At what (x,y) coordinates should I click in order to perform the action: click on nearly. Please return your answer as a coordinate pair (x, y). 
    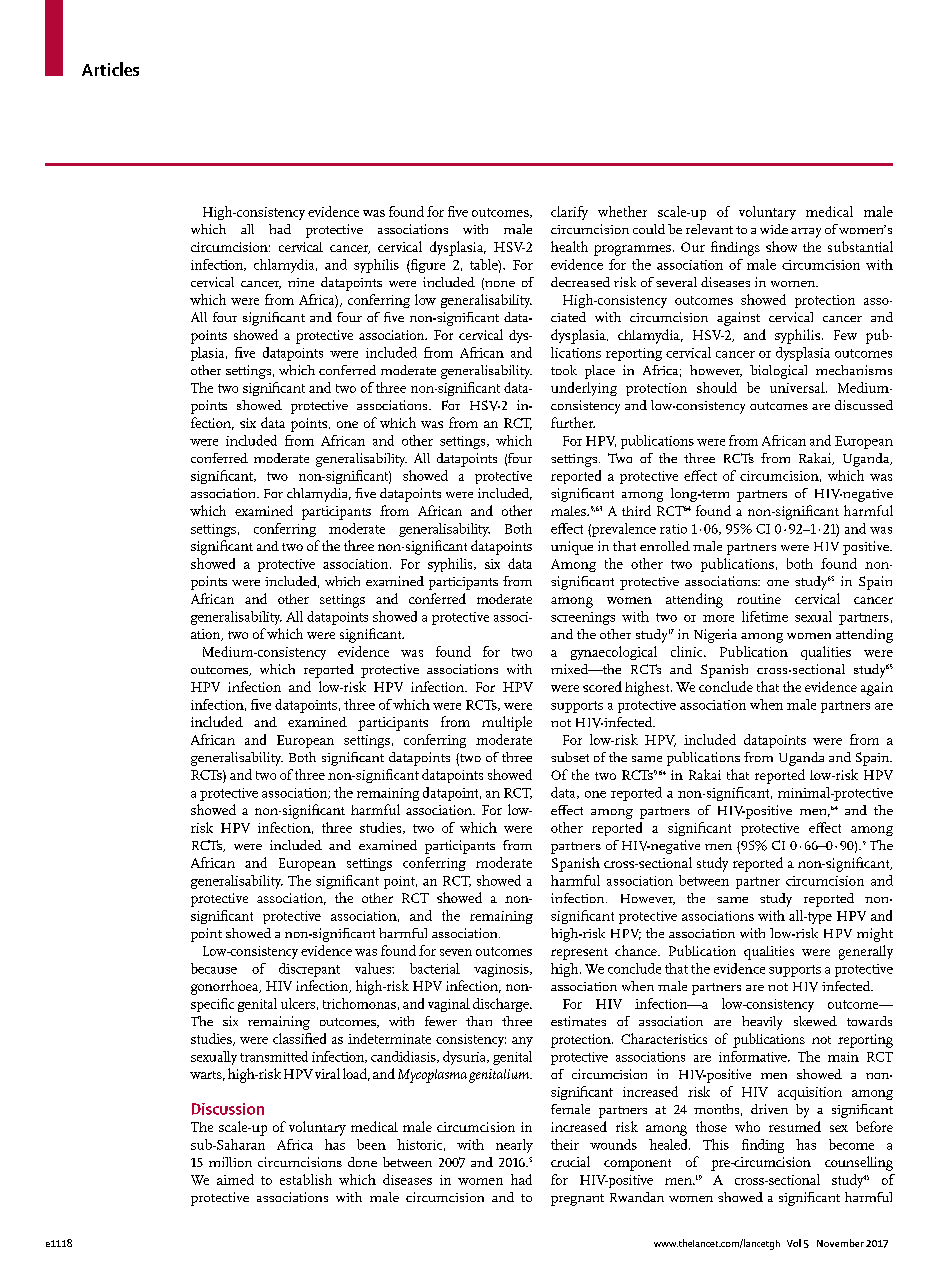
    Looking at the image, I should click on (514, 1146).
